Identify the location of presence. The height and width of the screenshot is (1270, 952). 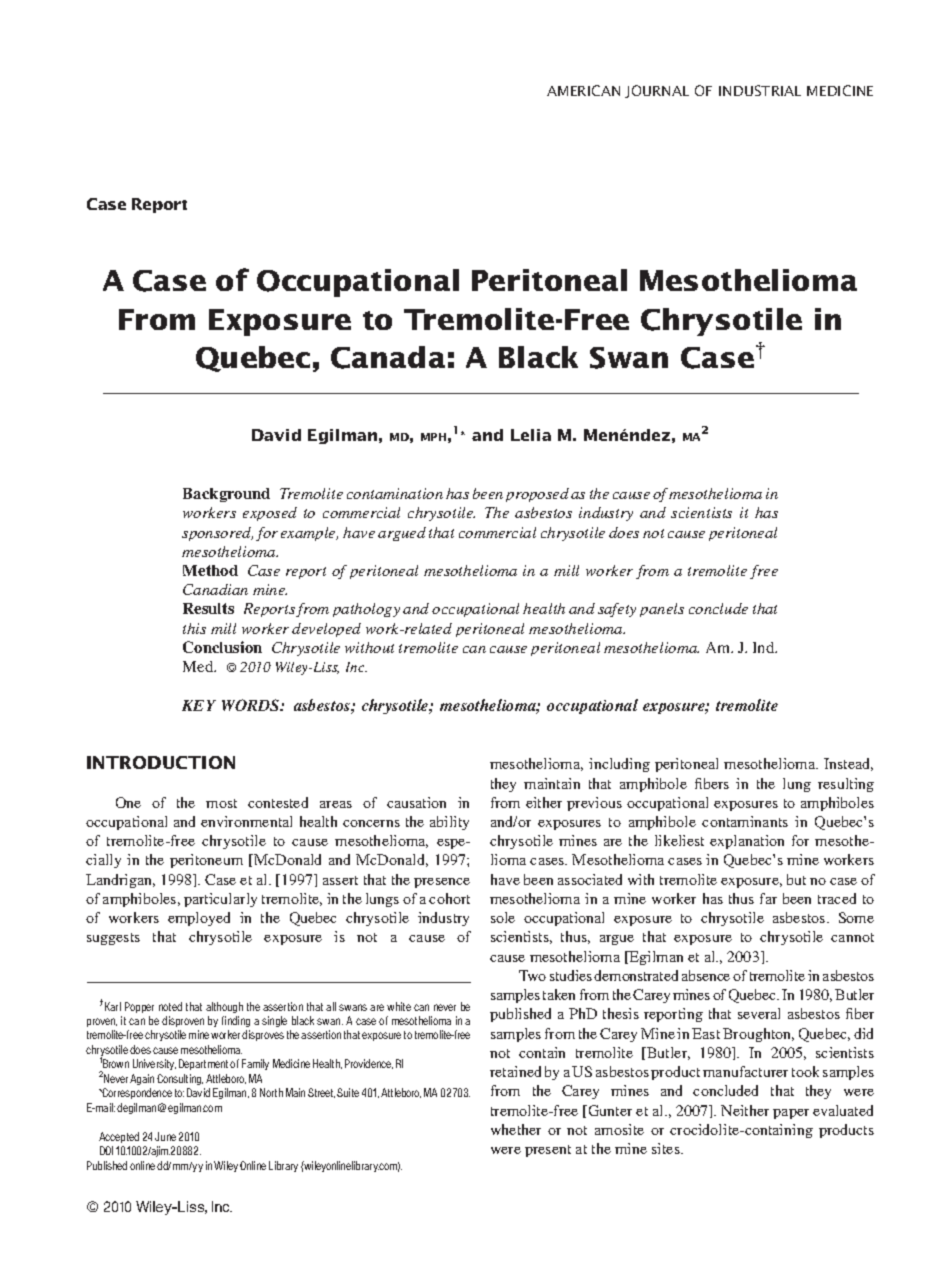
(442, 883).
